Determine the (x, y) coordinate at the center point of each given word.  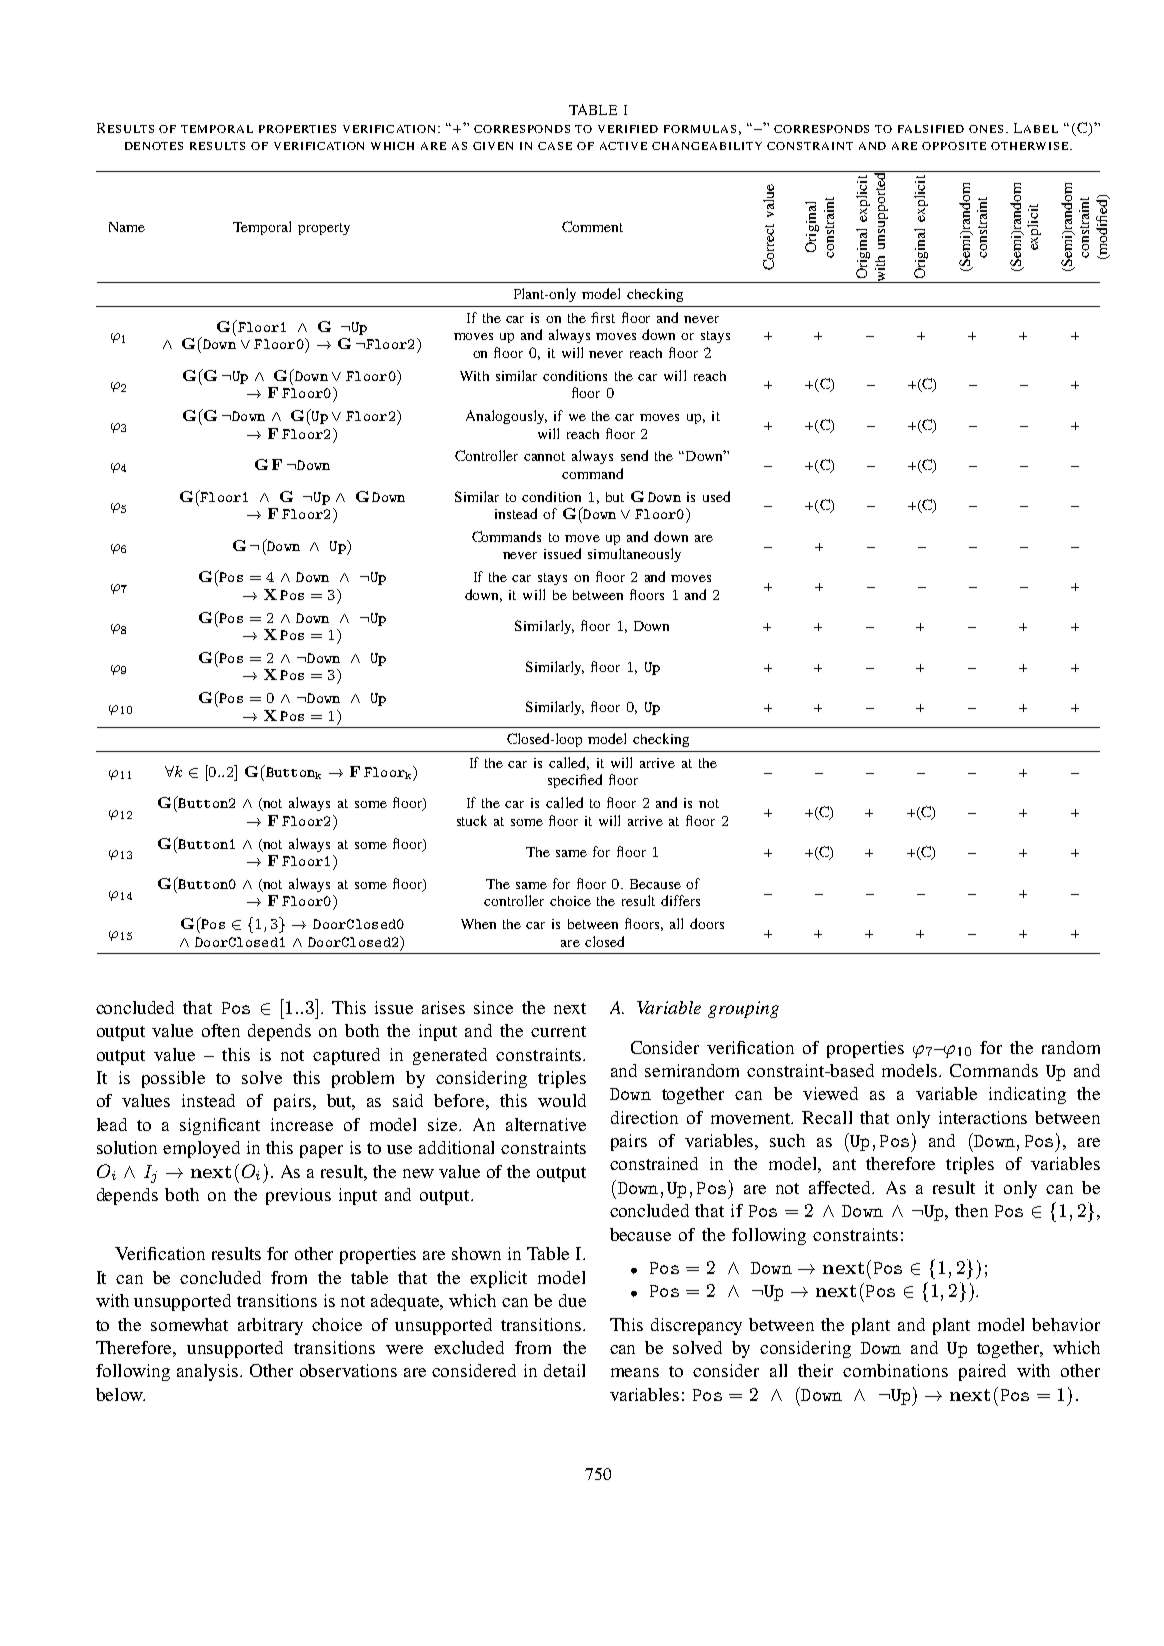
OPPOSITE (954, 146)
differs (680, 900)
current (558, 1031)
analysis (209, 1372)
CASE (555, 146)
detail (564, 1370)
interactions (983, 1117)
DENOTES (154, 146)
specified (575, 781)
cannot (544, 456)
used (716, 496)
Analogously (506, 417)
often (221, 1030)
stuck (472, 820)
